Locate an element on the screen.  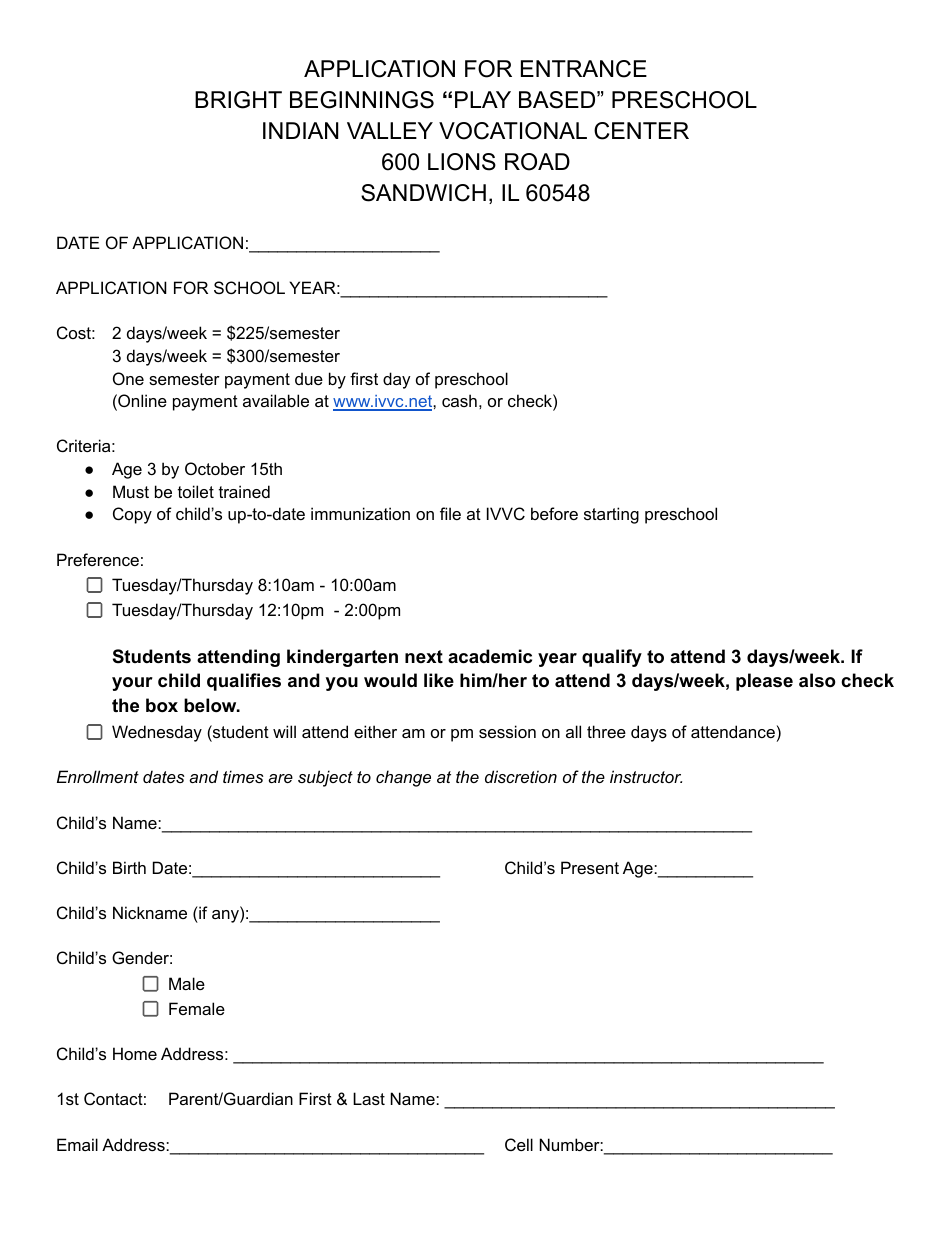
Wednesday is located at coordinates (157, 733).
